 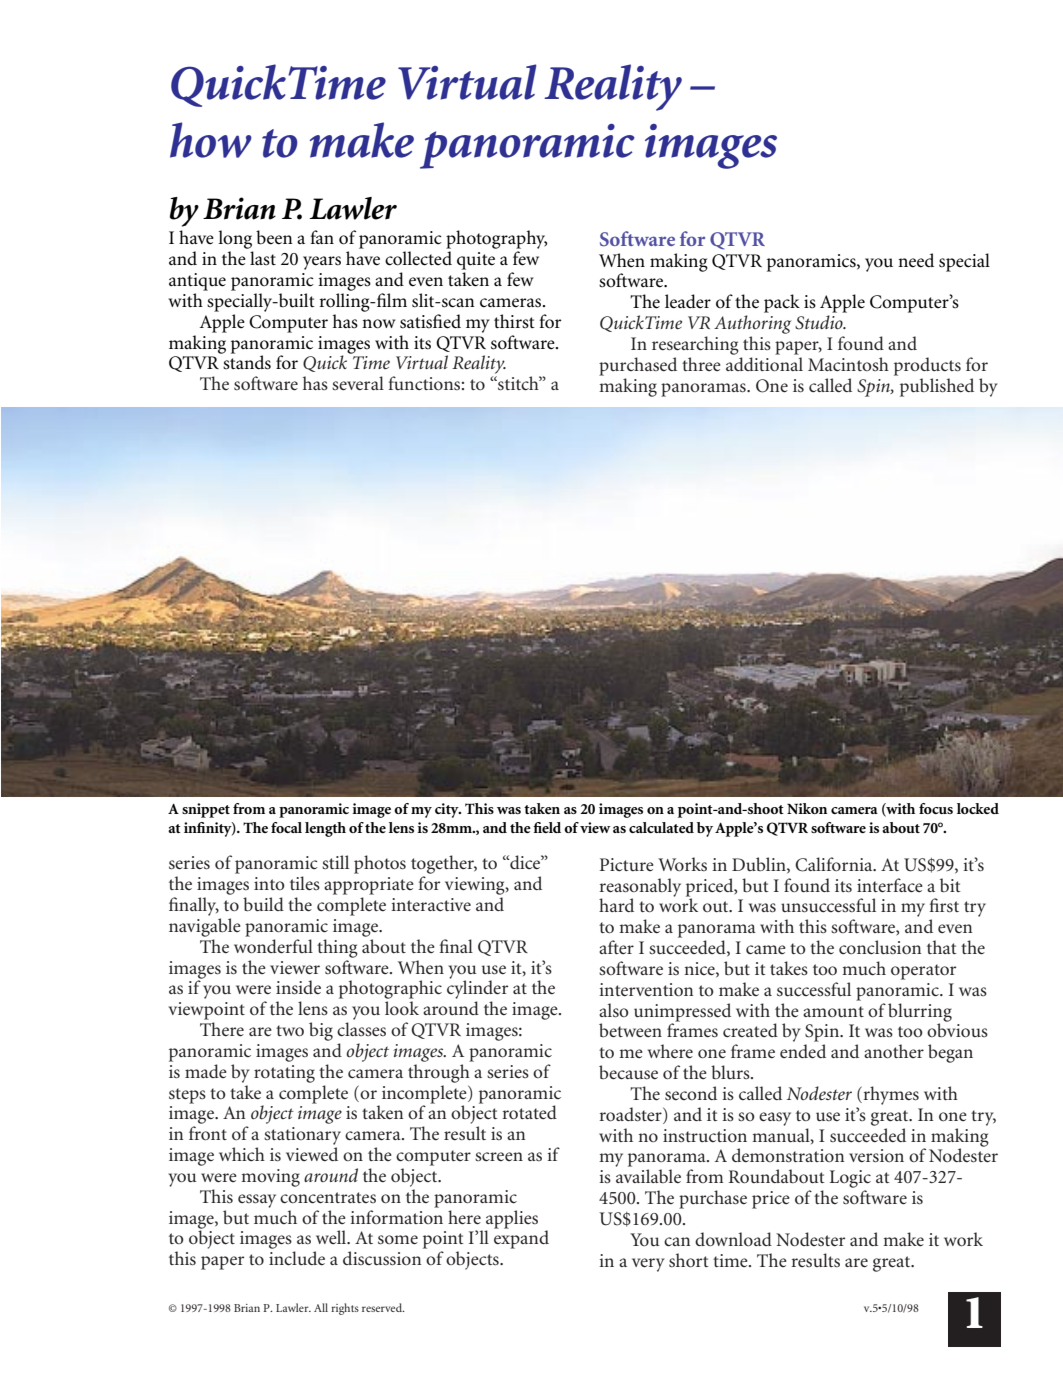 What do you see at coordinates (298, 987) in the screenshot?
I see `inside` at bounding box center [298, 987].
